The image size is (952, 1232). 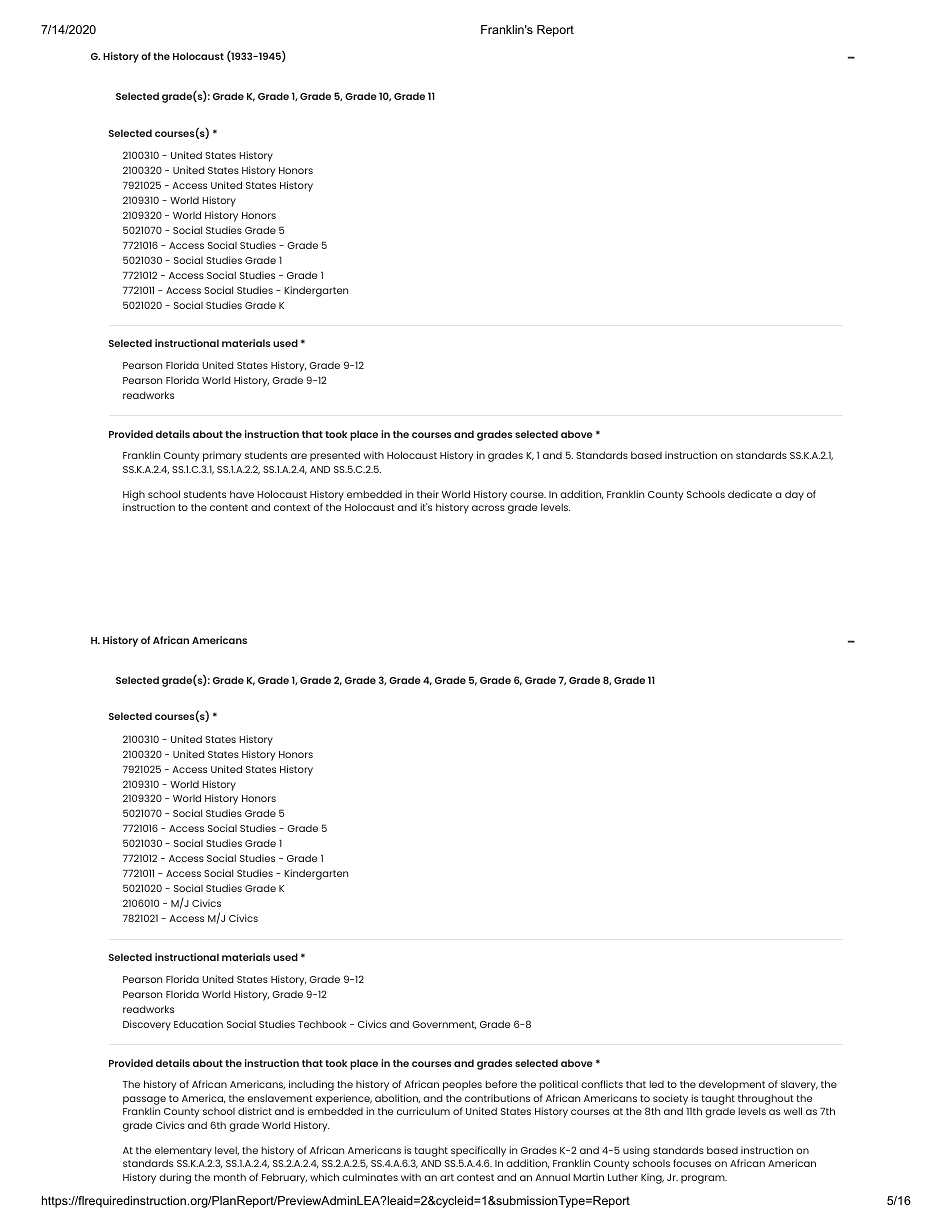 What do you see at coordinates (478, 1151) in the document?
I see `specifically` at bounding box center [478, 1151].
